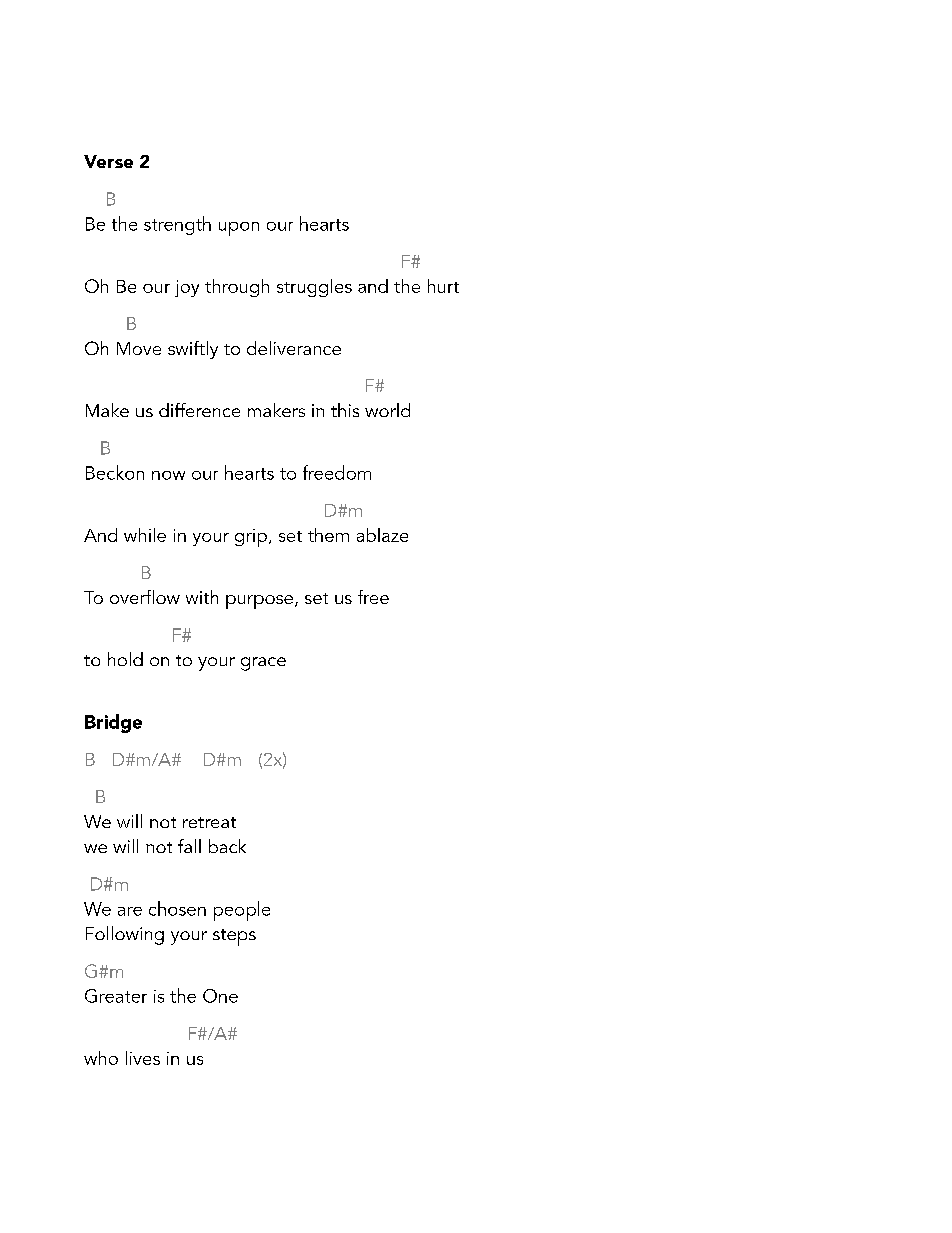 Image resolution: width=952 pixels, height=1233 pixels. I want to click on upon, so click(239, 229).
